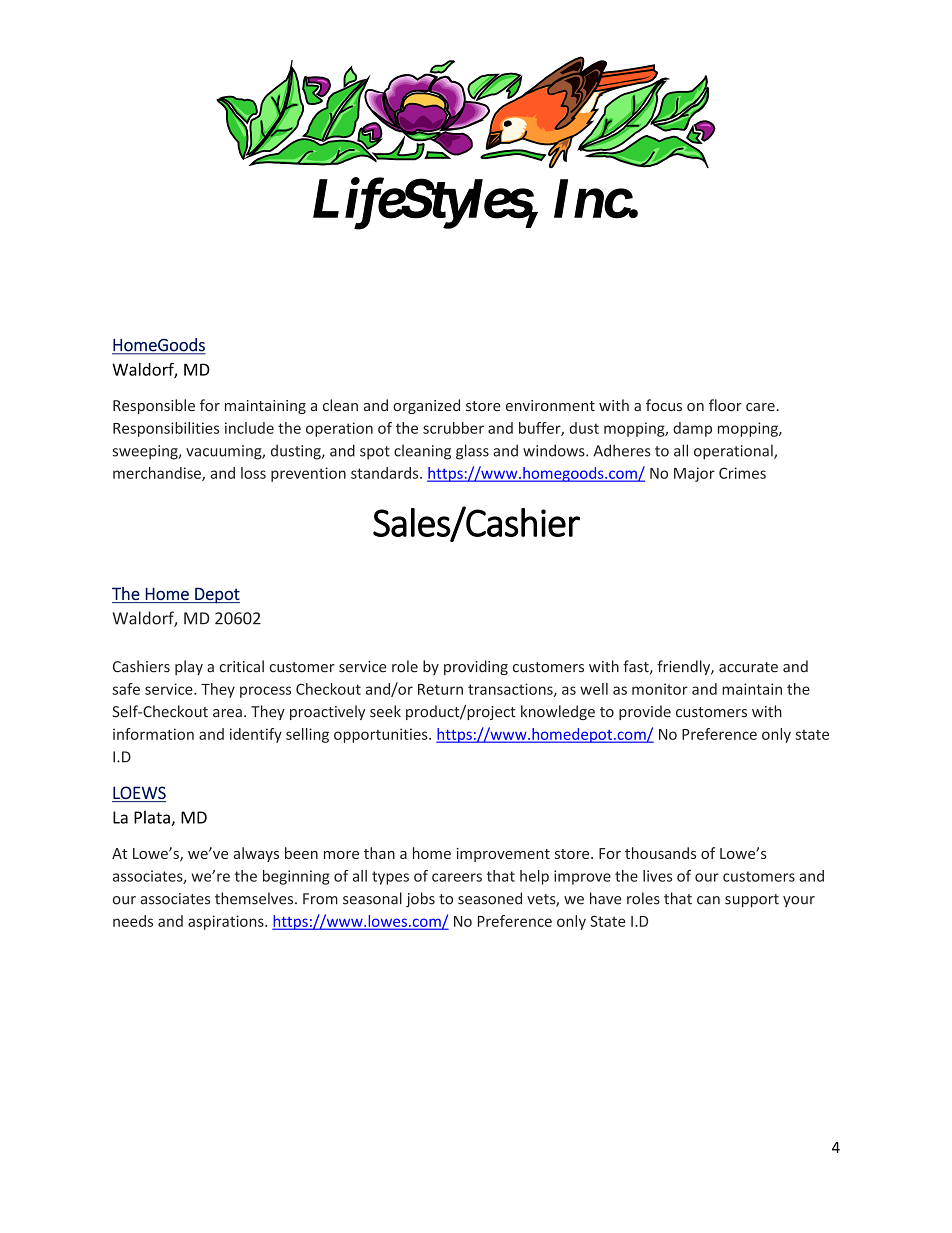  I want to click on providing, so click(476, 667).
